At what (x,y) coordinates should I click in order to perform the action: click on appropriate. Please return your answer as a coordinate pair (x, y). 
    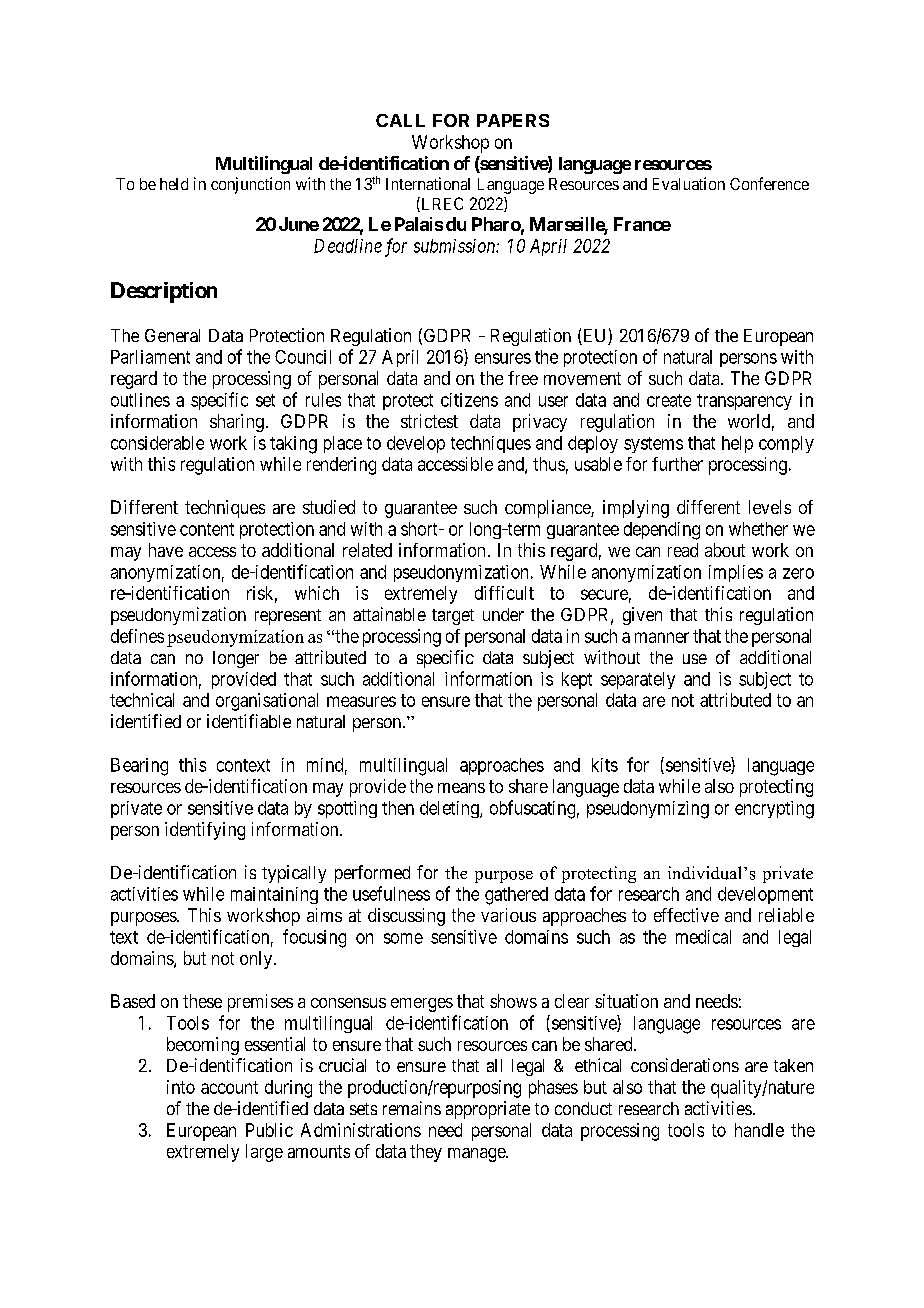
    Looking at the image, I should click on (488, 1110).
